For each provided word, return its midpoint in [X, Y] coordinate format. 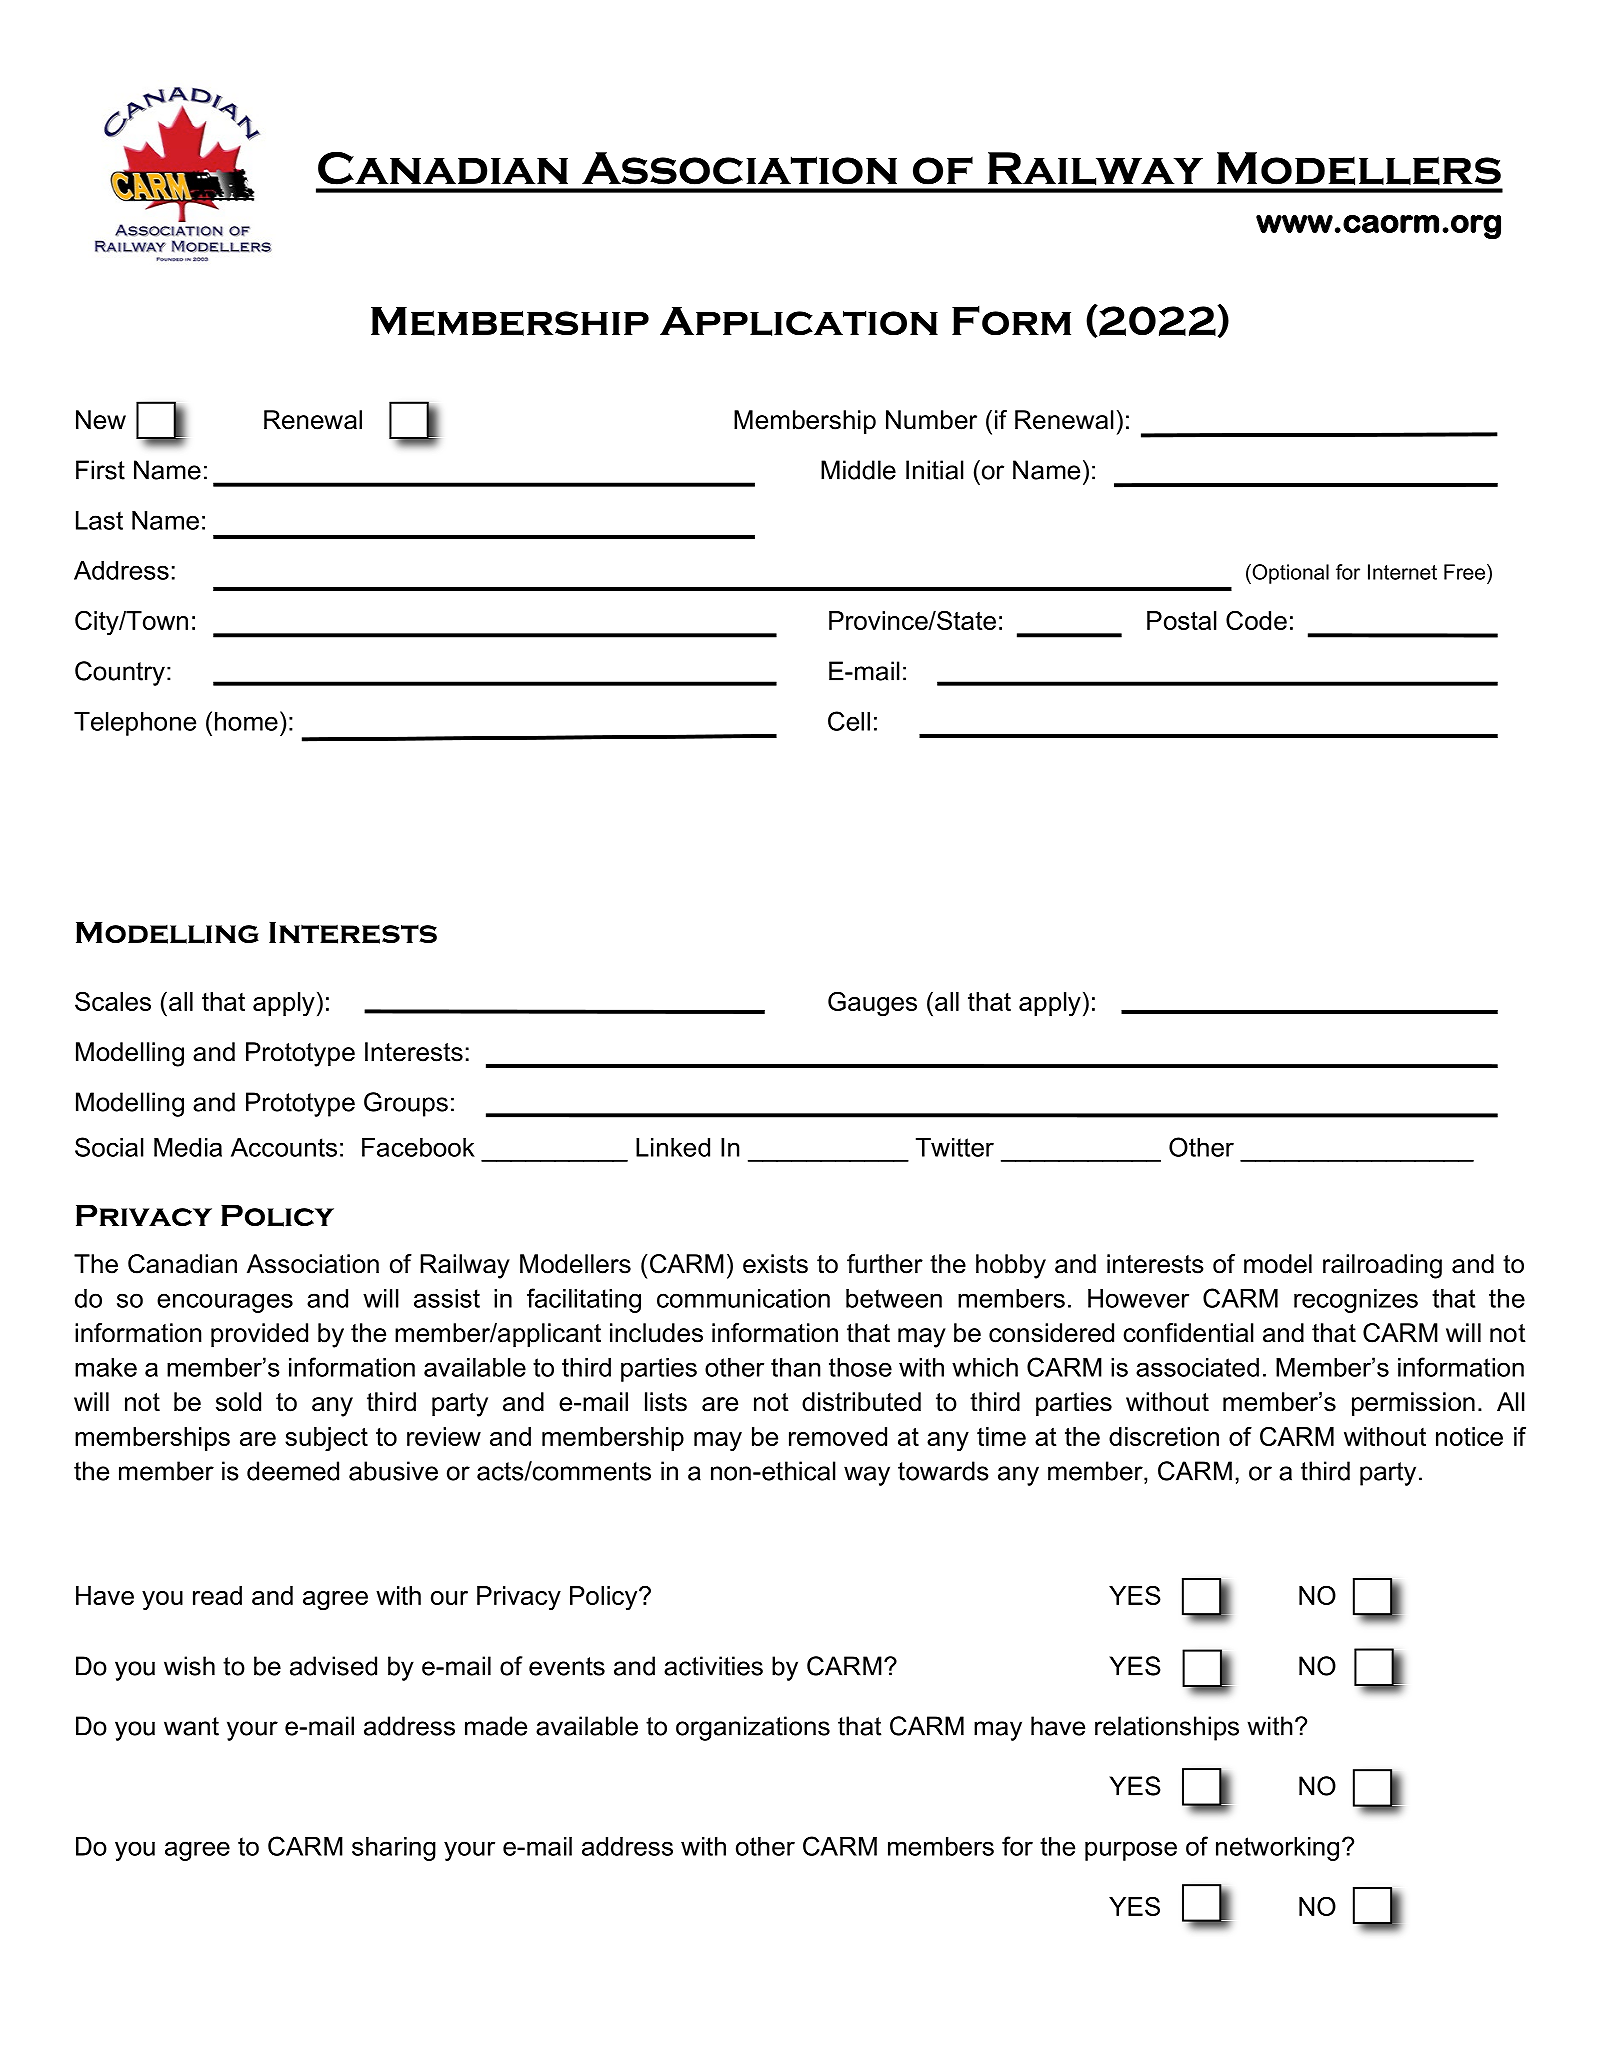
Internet [1402, 572]
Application [799, 321]
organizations [753, 1728]
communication [743, 1298]
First [100, 470]
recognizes [1356, 1301]
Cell [849, 721]
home [246, 721]
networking [1277, 1849]
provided [259, 1335]
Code [1256, 620]
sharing [394, 1849]
